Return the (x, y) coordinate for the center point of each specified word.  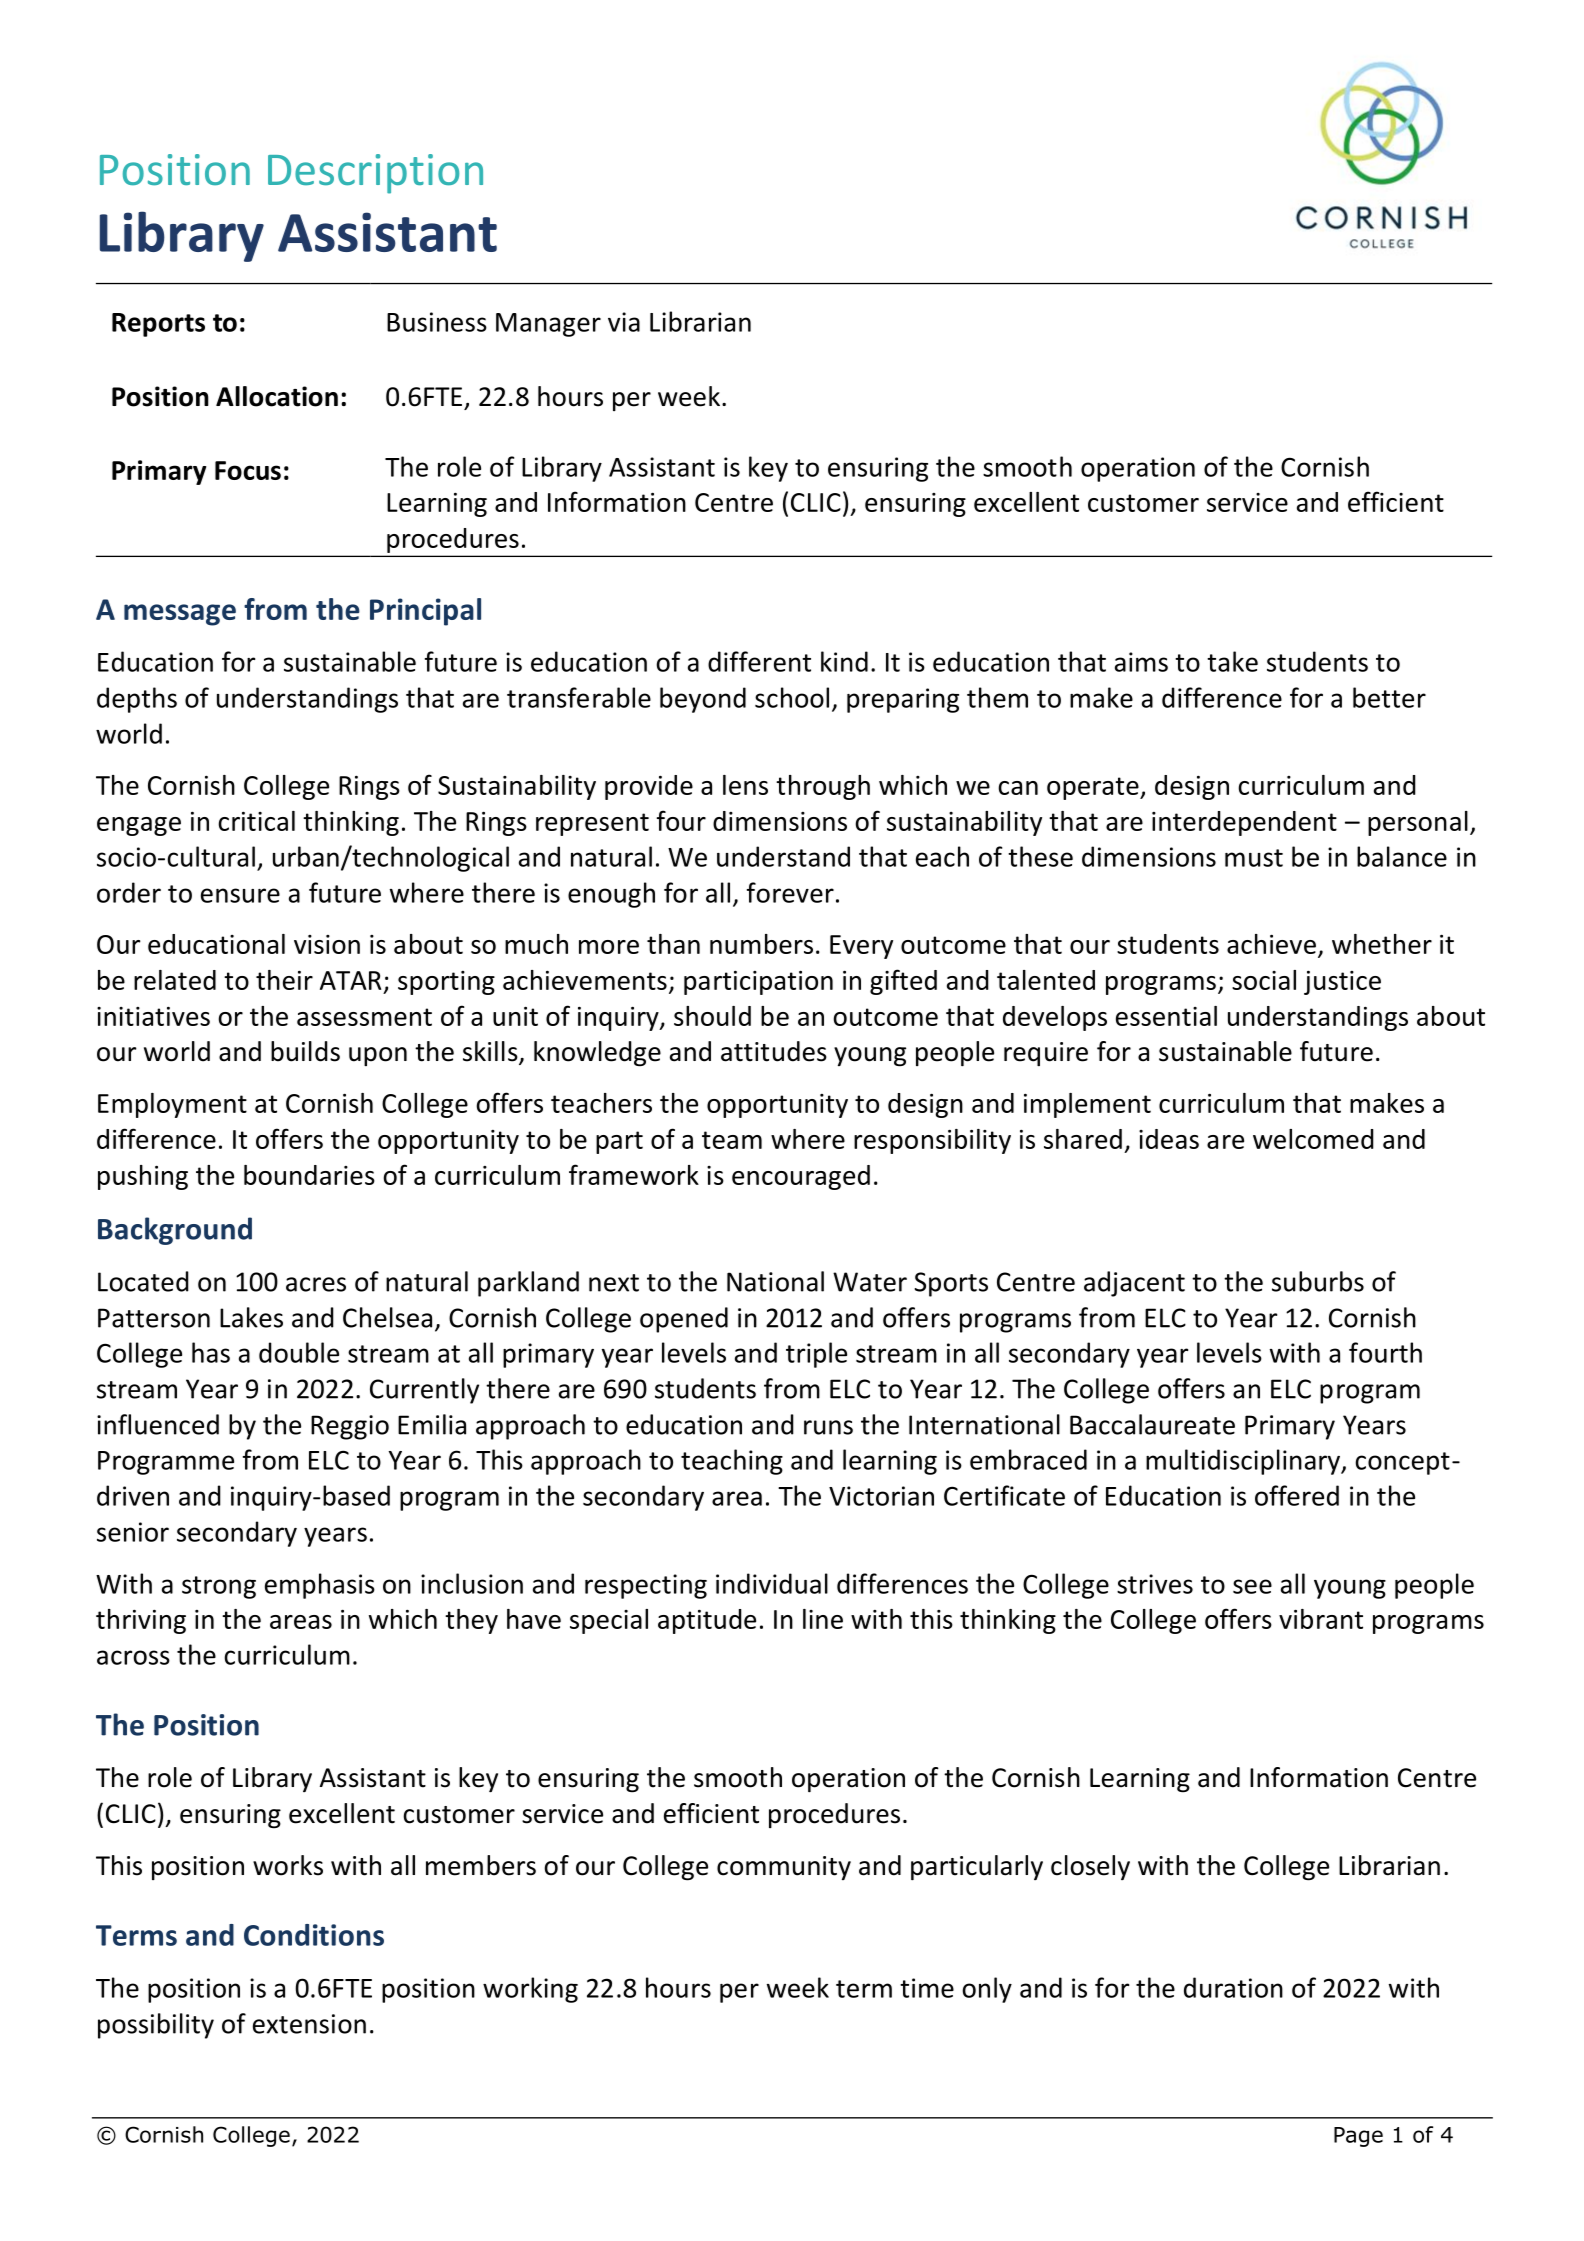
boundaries (309, 1175)
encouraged (801, 1177)
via (624, 322)
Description (375, 174)
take (1232, 661)
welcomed (1313, 1139)
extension (309, 2024)
